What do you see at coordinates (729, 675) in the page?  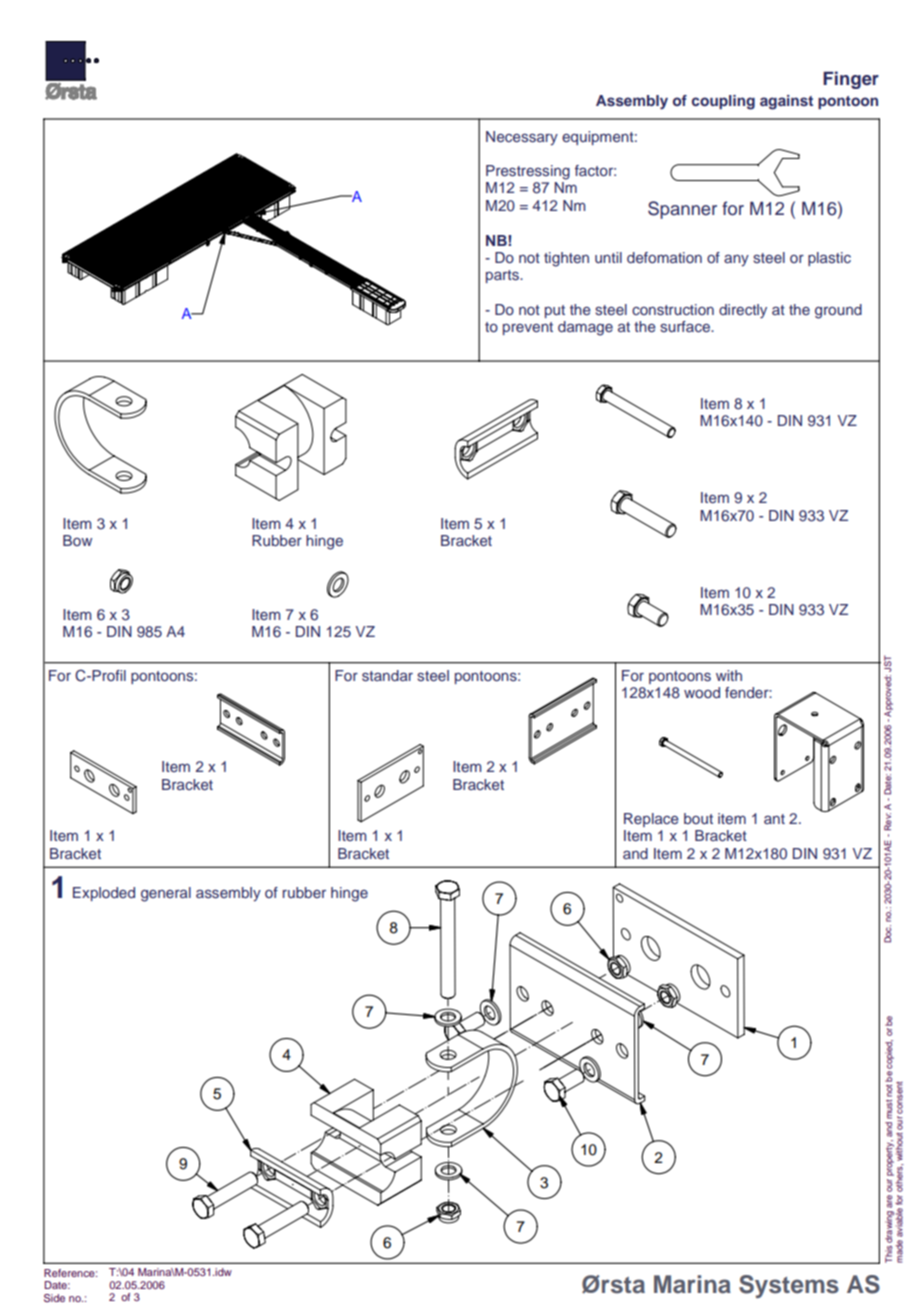 I see `with` at bounding box center [729, 675].
